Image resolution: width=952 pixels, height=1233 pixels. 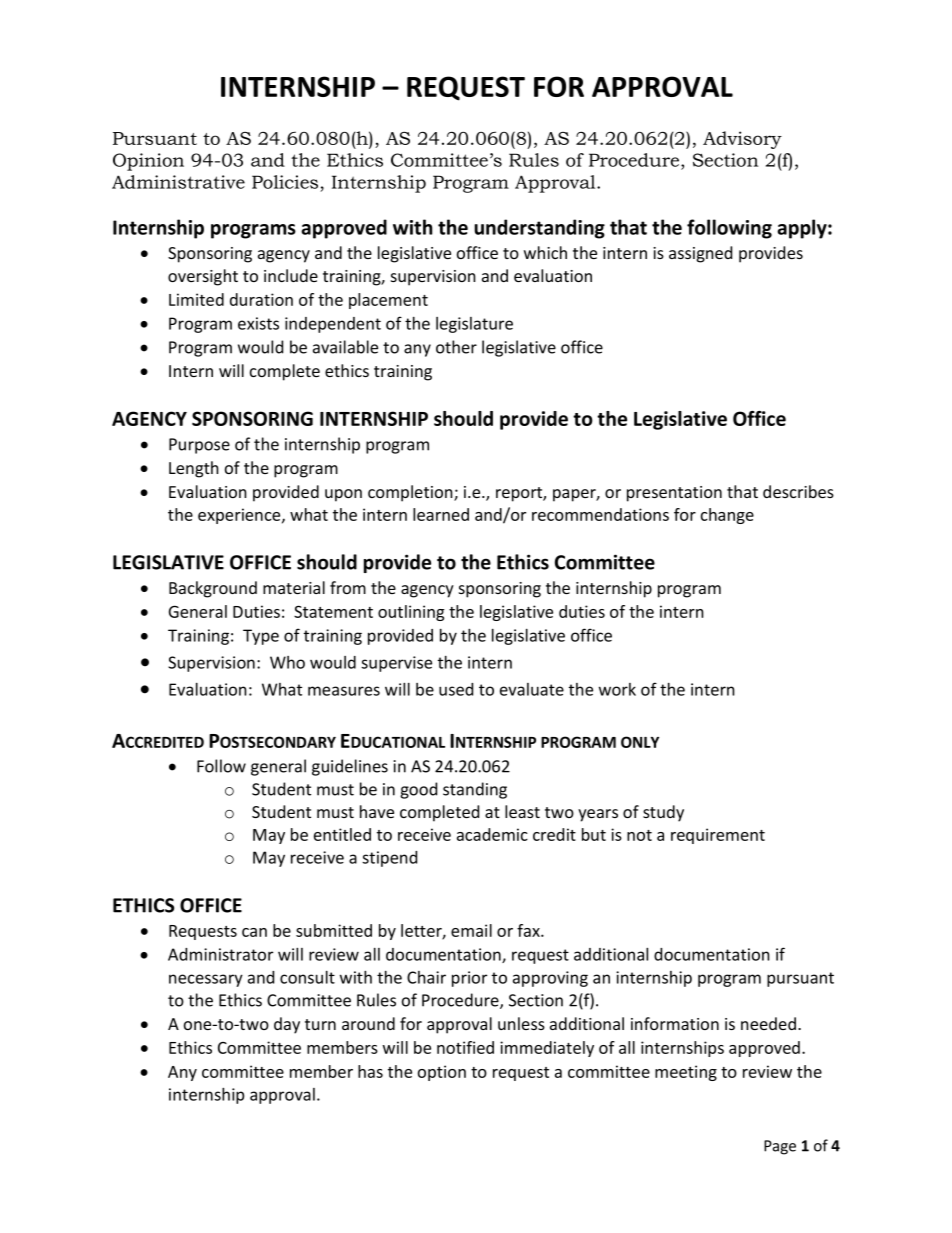 I want to click on change, so click(x=727, y=516).
